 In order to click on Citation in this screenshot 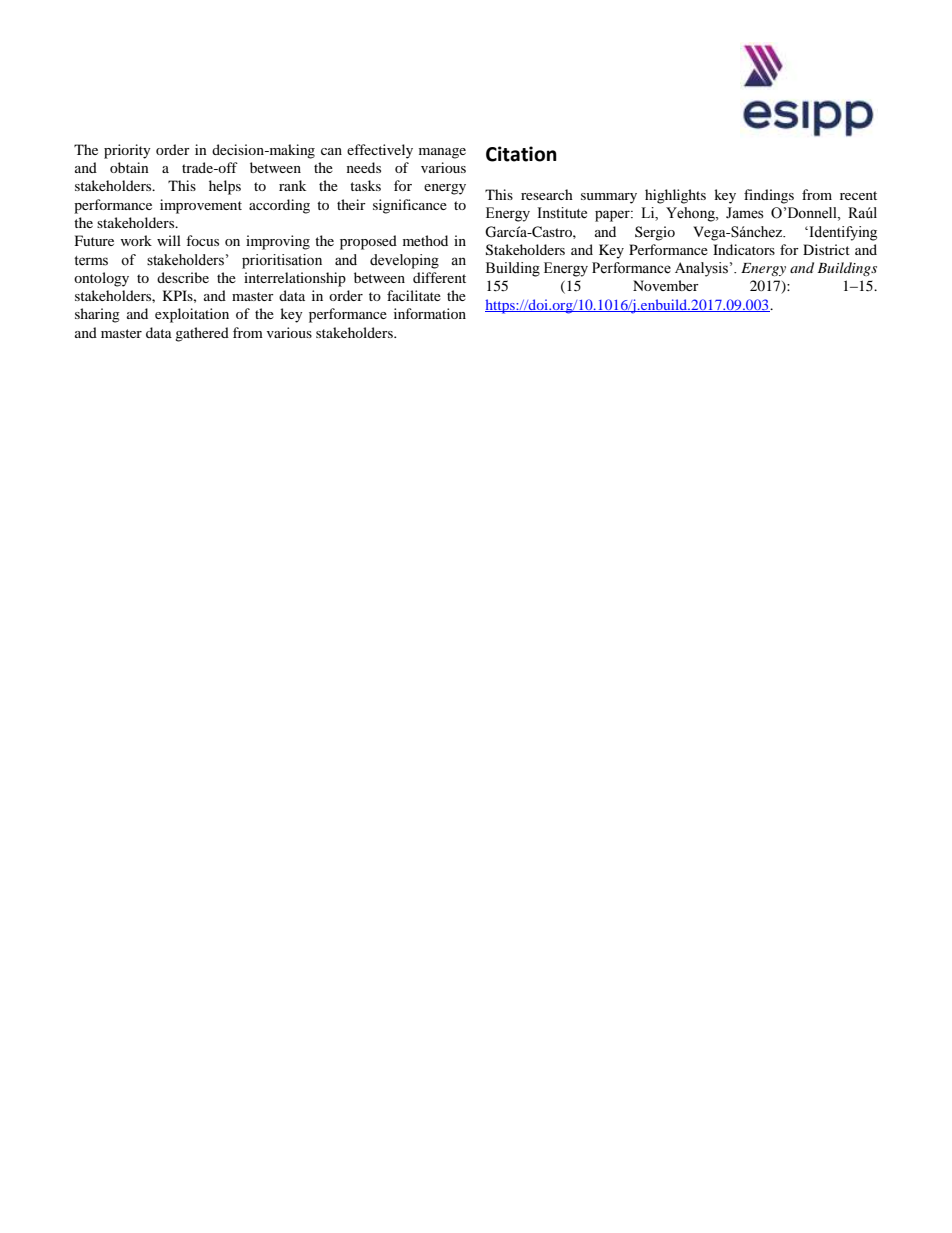, I will do `click(521, 154)`.
